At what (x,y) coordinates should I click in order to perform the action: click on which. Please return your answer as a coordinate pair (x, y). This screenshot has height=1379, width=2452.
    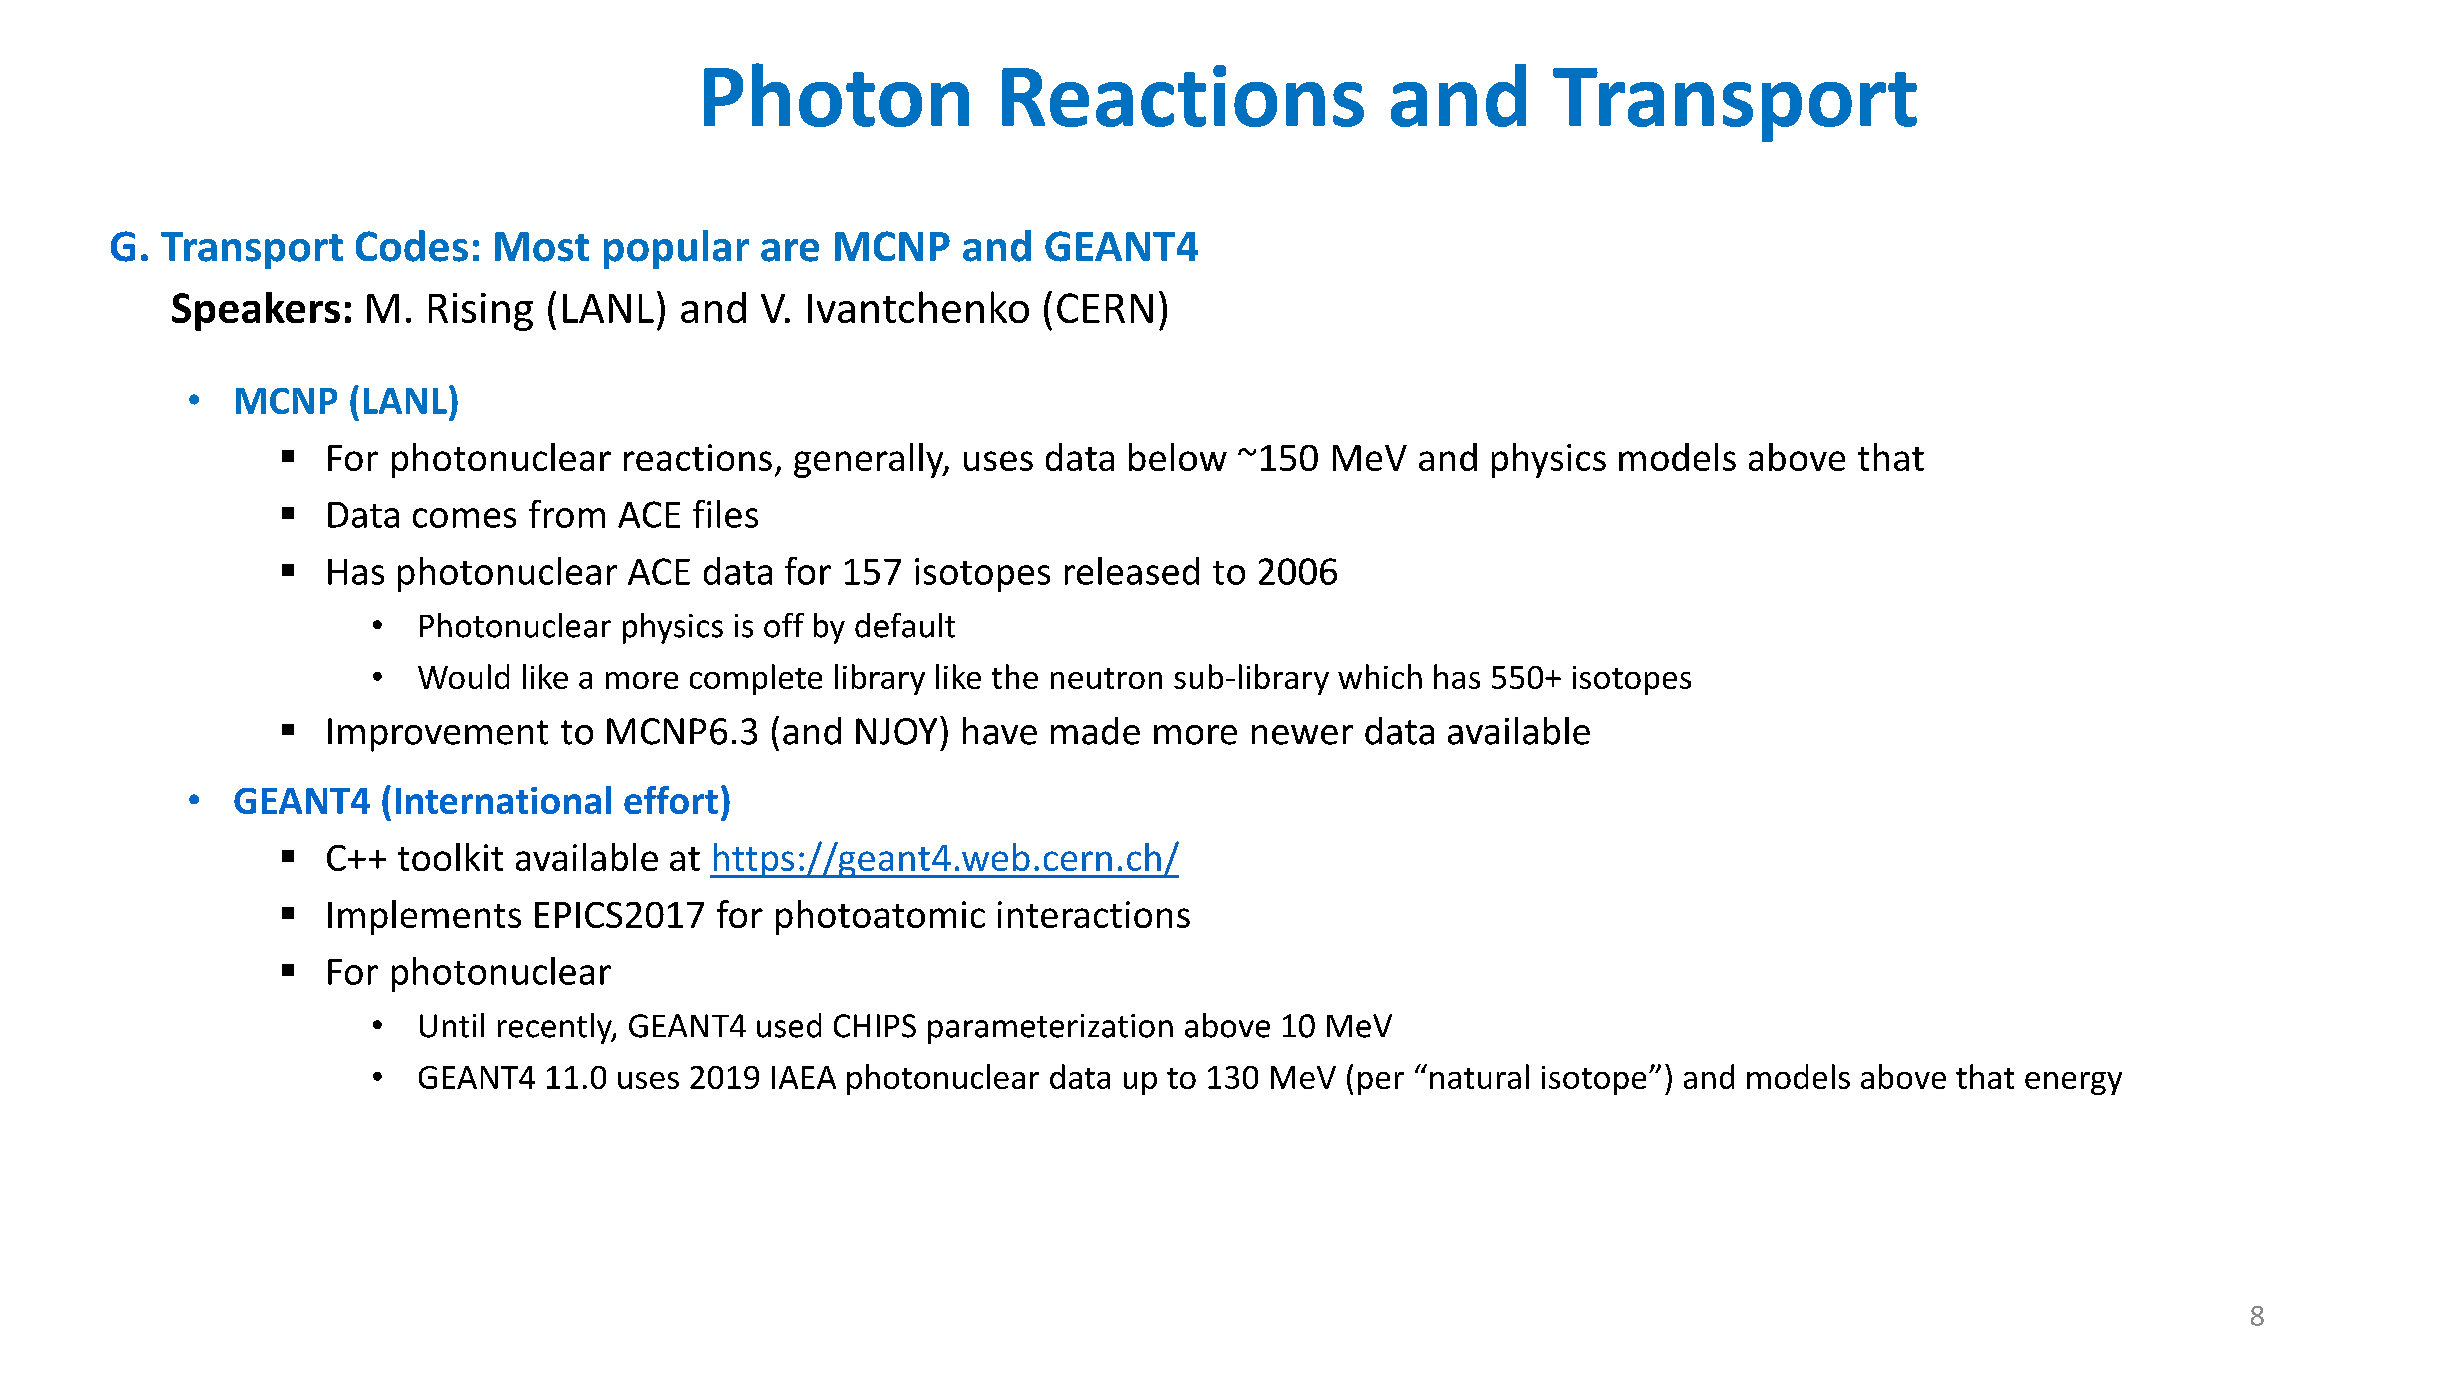
    Looking at the image, I should click on (1380, 676).
